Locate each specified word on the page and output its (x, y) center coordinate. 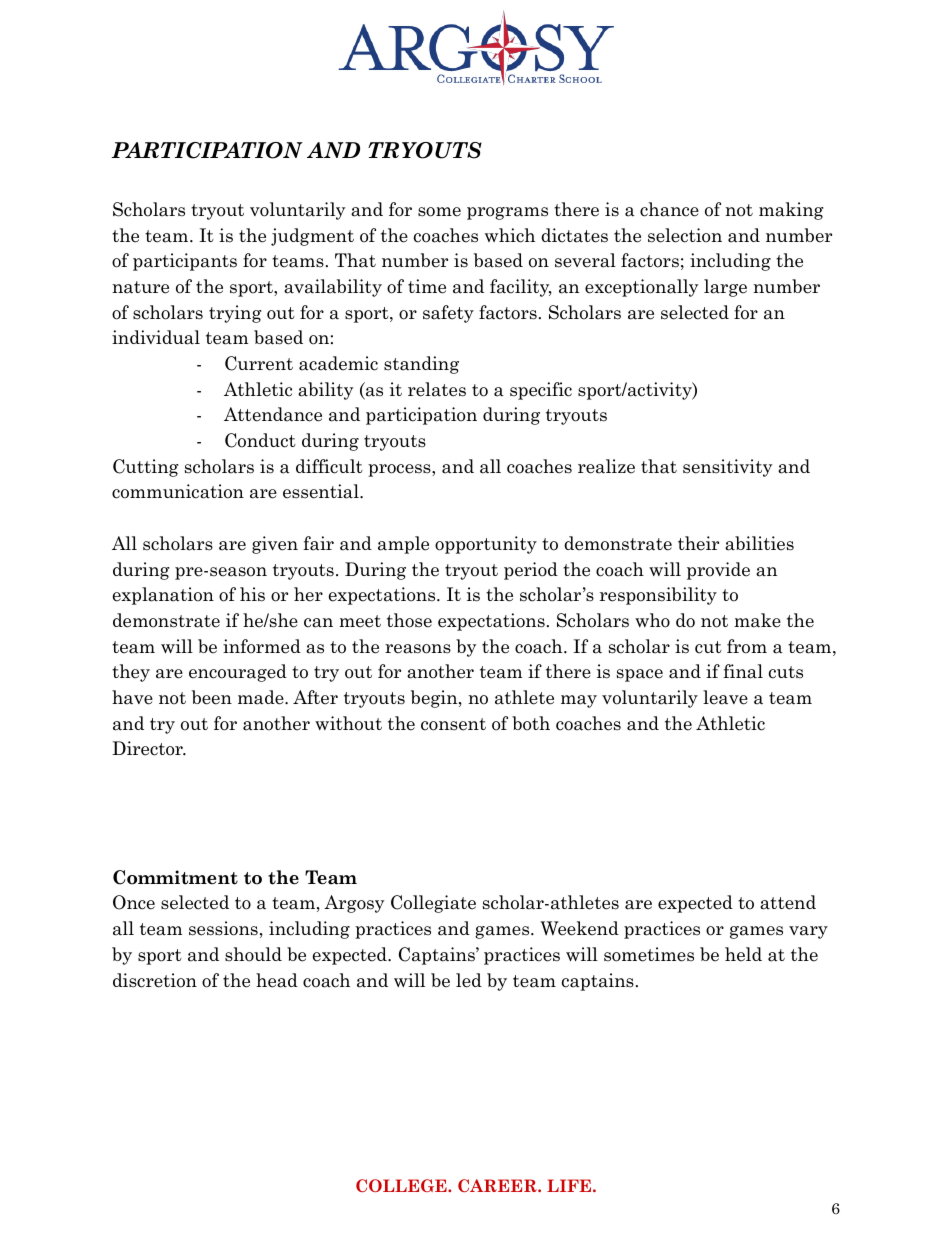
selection (685, 235)
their (698, 543)
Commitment (175, 877)
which (510, 235)
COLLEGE (402, 1185)
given (275, 545)
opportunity (486, 545)
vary (808, 932)
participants (185, 262)
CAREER (498, 1185)
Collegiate (433, 904)
